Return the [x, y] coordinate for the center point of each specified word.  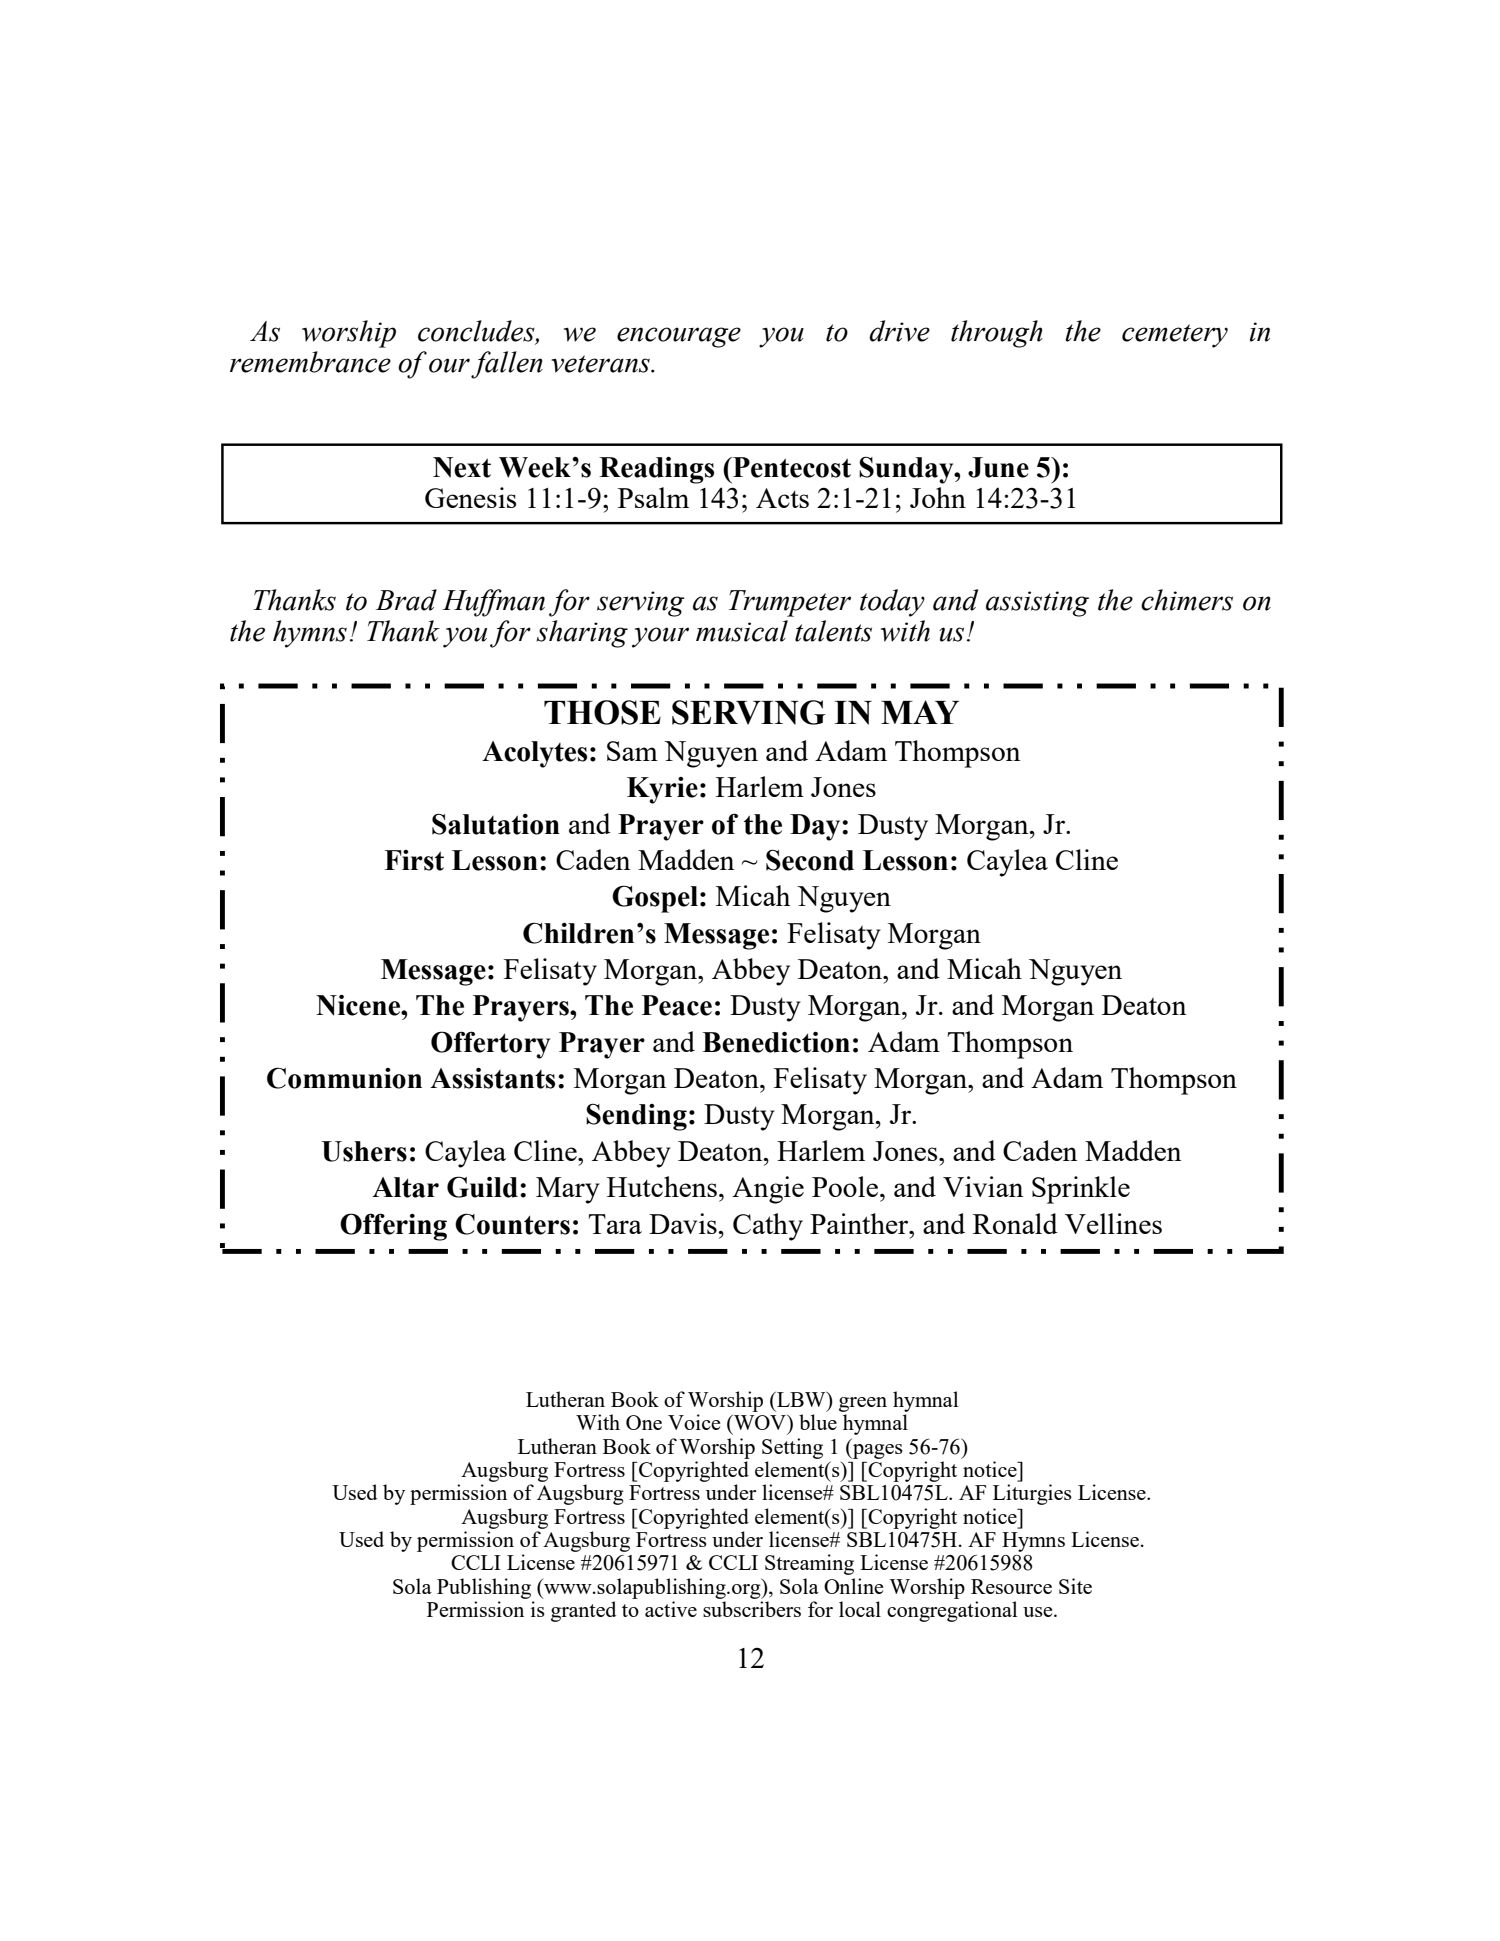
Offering [393, 1227]
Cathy [768, 1227]
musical [742, 631]
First [414, 860]
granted [583, 1611]
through [997, 334]
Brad [406, 600]
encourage [679, 337]
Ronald [1015, 1223]
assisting [1037, 604]
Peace [677, 1005]
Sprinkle [1081, 1190]
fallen [507, 365]
